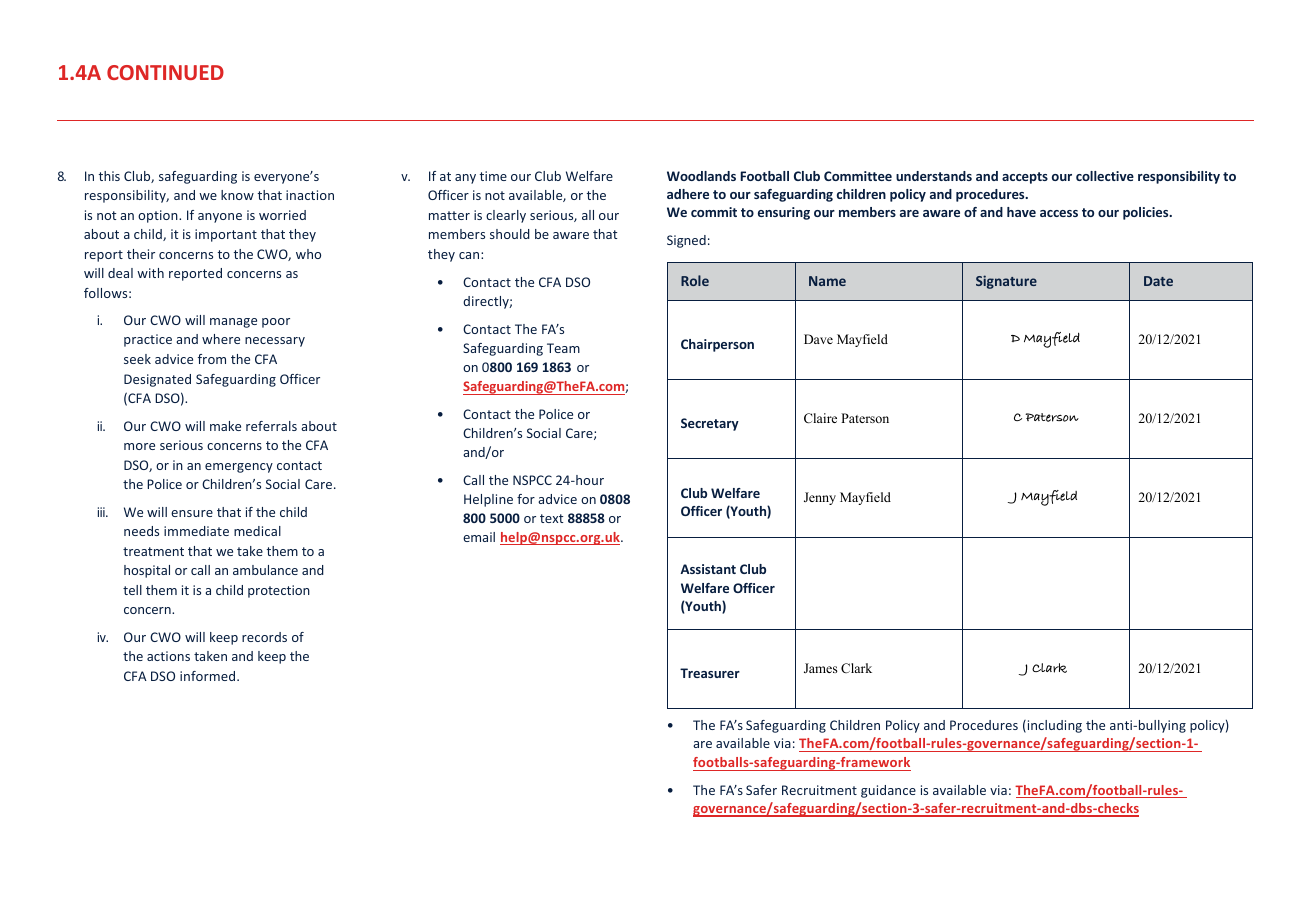 The height and width of the screenshot is (924, 1308). I want to click on records, so click(264, 637).
